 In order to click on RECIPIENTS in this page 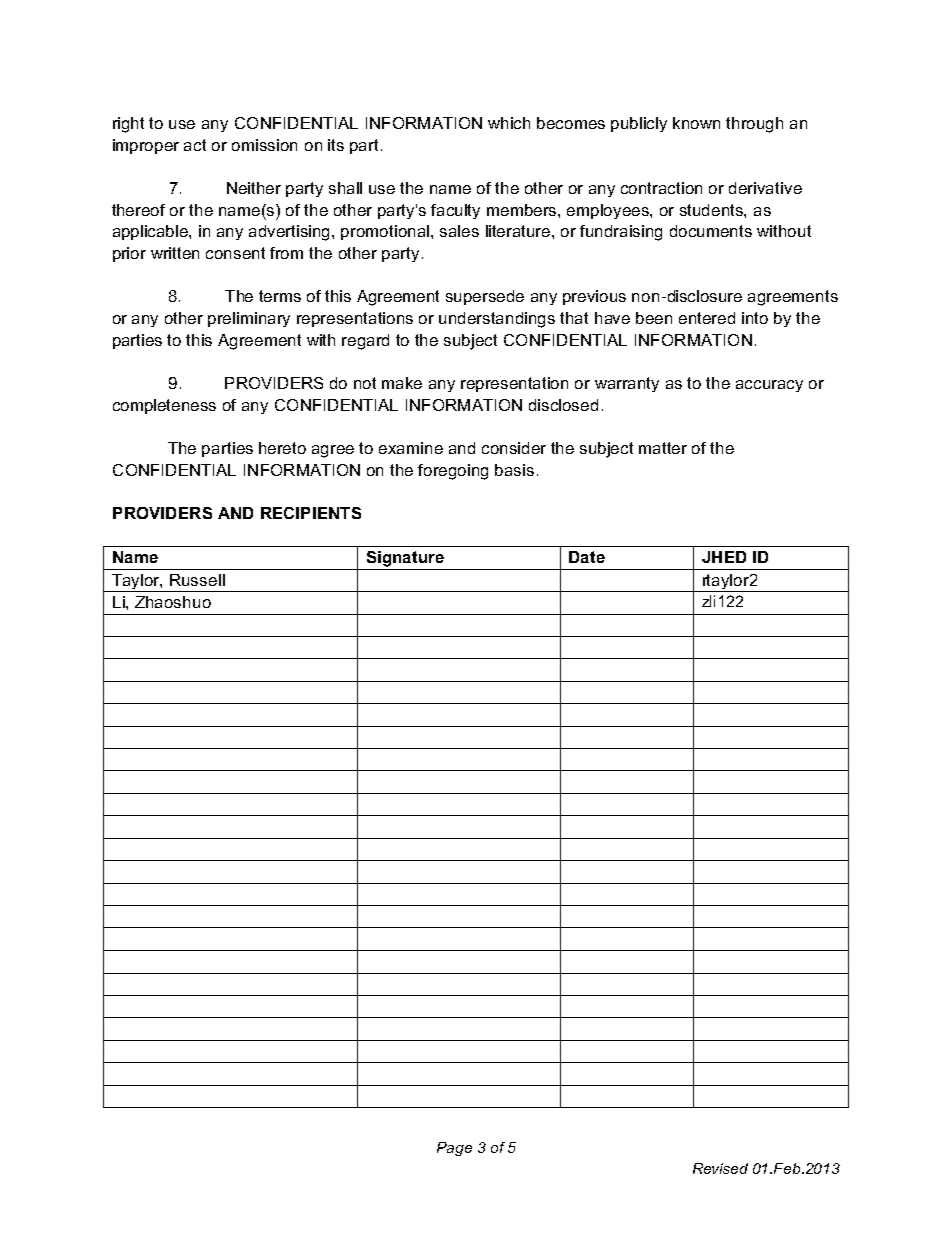, I will do `click(311, 513)`.
